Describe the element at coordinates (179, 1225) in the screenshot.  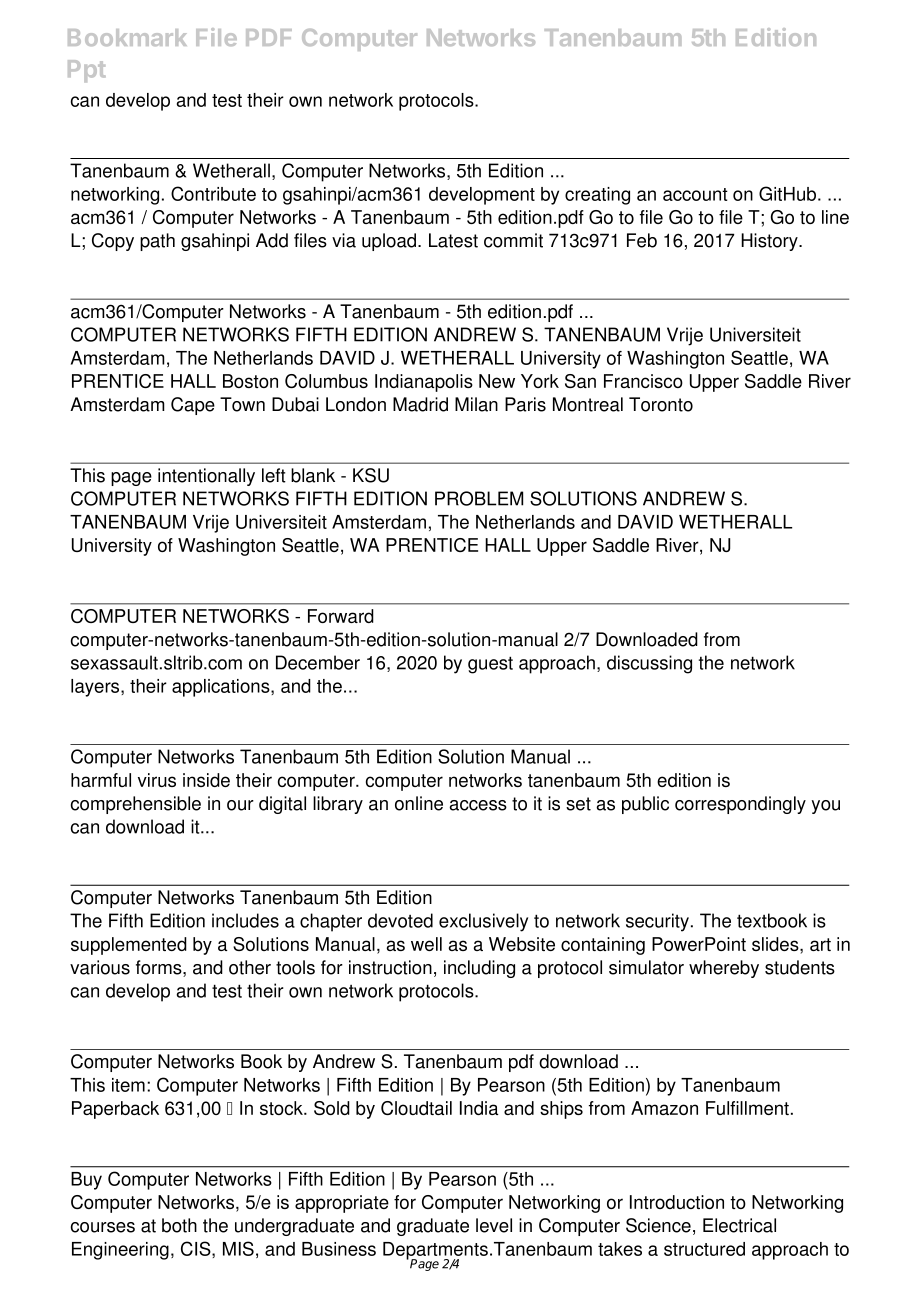
I see `both` at that location.
